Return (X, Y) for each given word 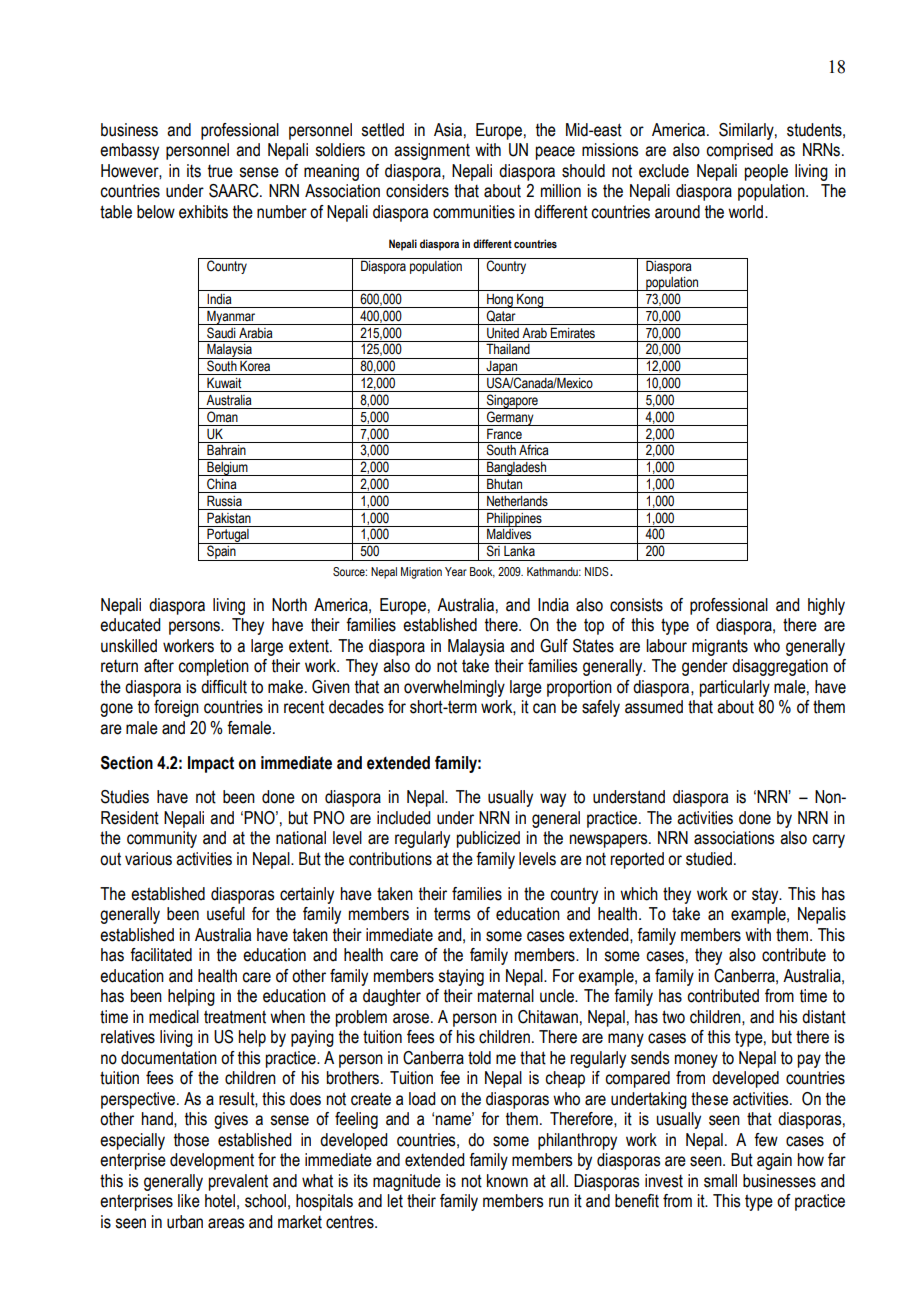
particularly (735, 688)
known (507, 1181)
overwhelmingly (454, 688)
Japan (501, 366)
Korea (255, 365)
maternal (506, 996)
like (189, 1201)
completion (213, 667)
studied (709, 859)
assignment (432, 151)
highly (826, 606)
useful (226, 914)
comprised (739, 151)
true (220, 171)
